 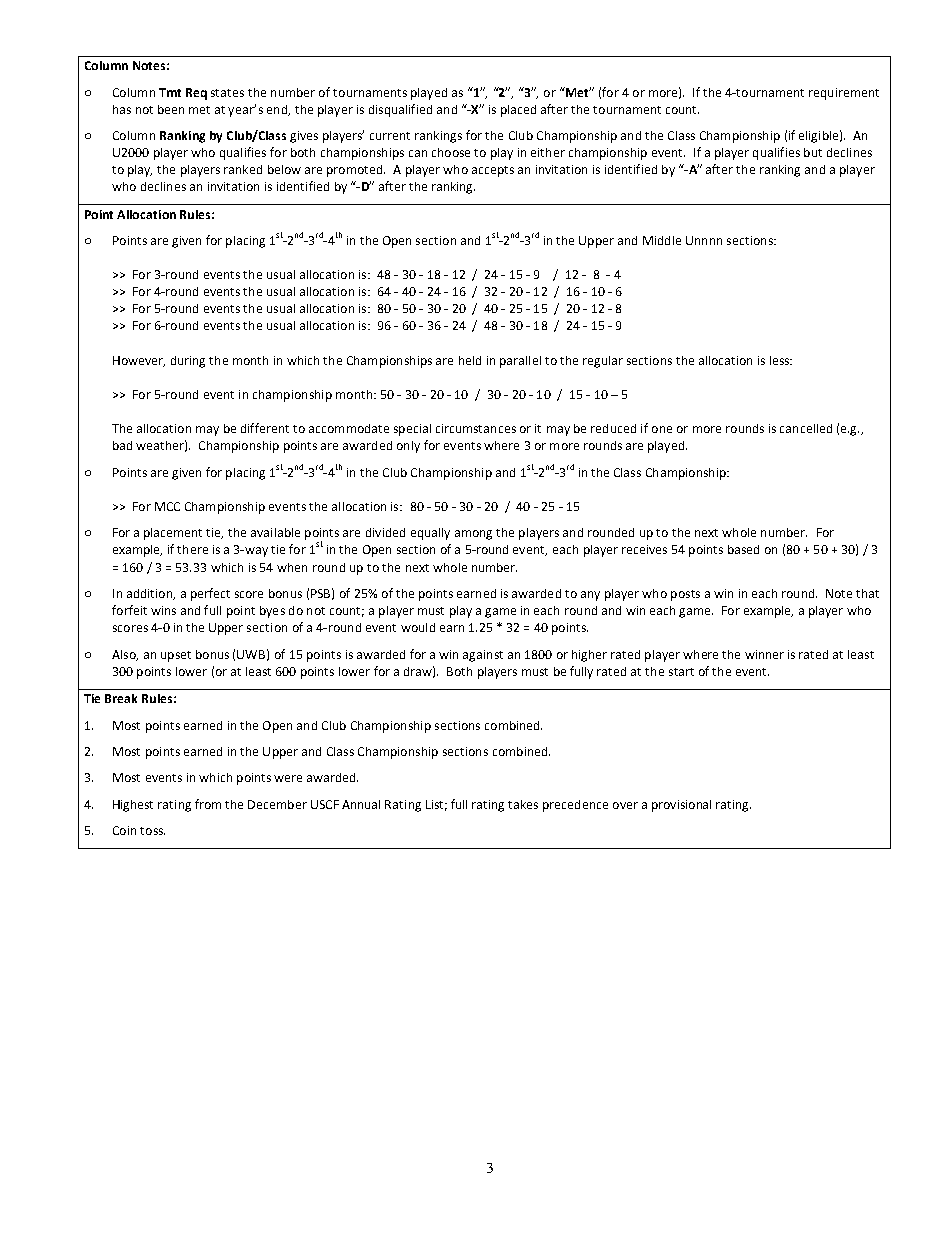 I want to click on circumstances, so click(x=476, y=428).
